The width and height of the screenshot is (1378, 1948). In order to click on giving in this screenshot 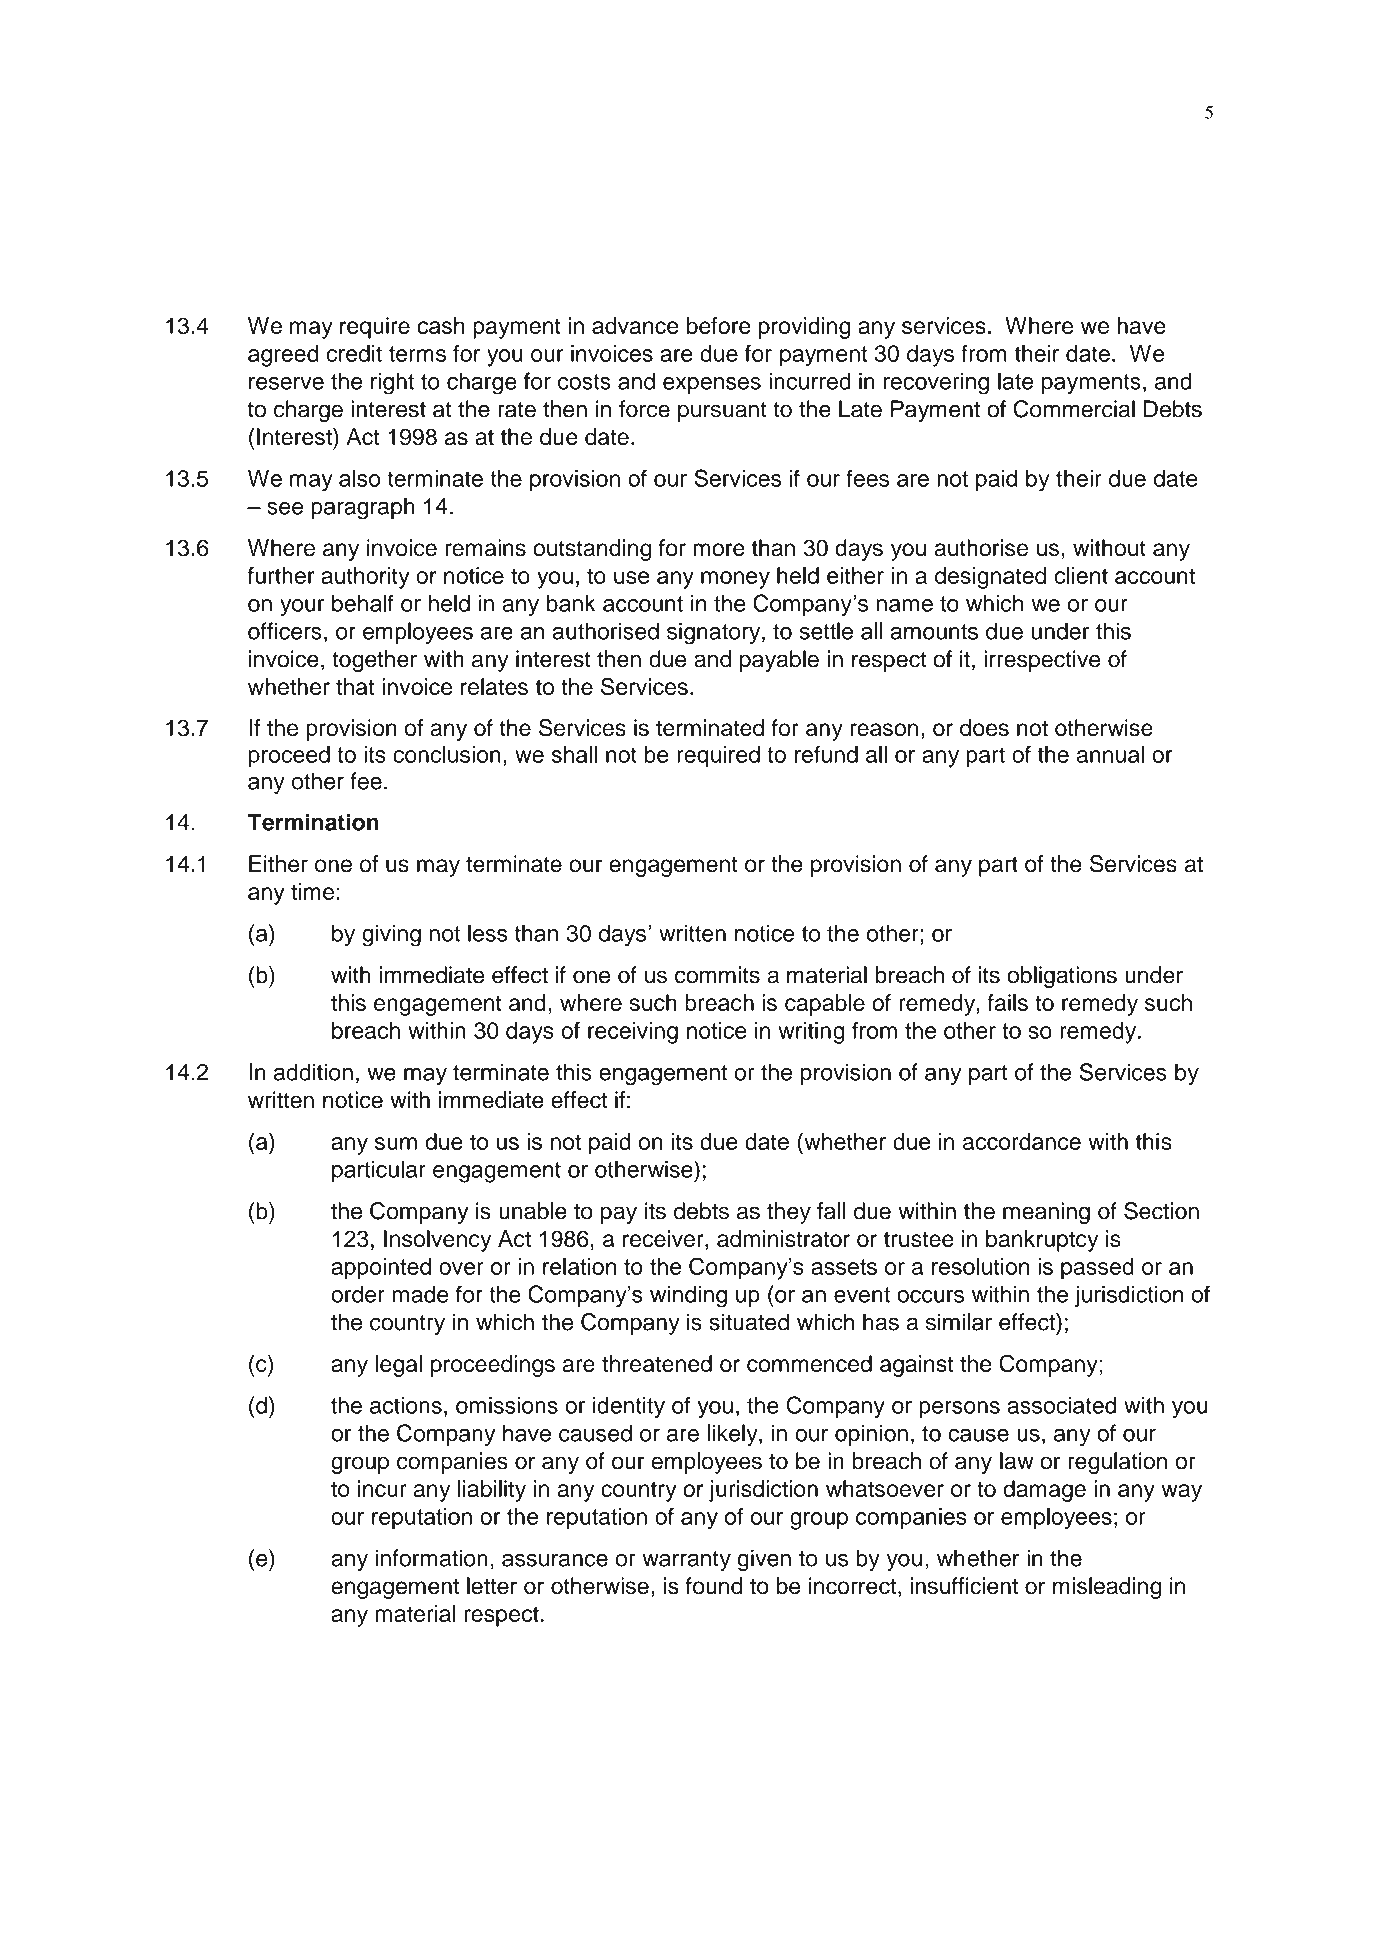, I will do `click(391, 935)`.
